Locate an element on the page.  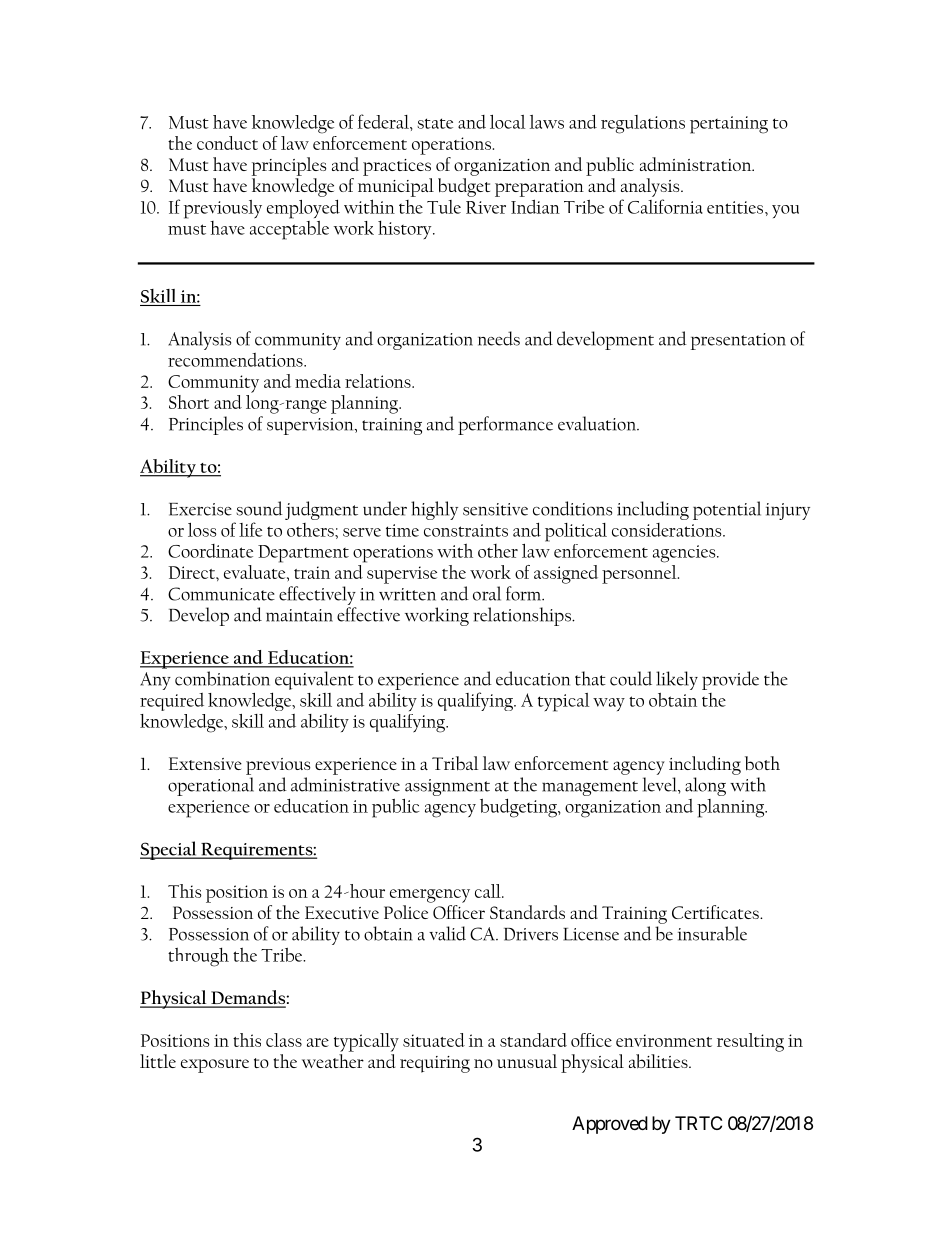
Communicate is located at coordinates (221, 594).
